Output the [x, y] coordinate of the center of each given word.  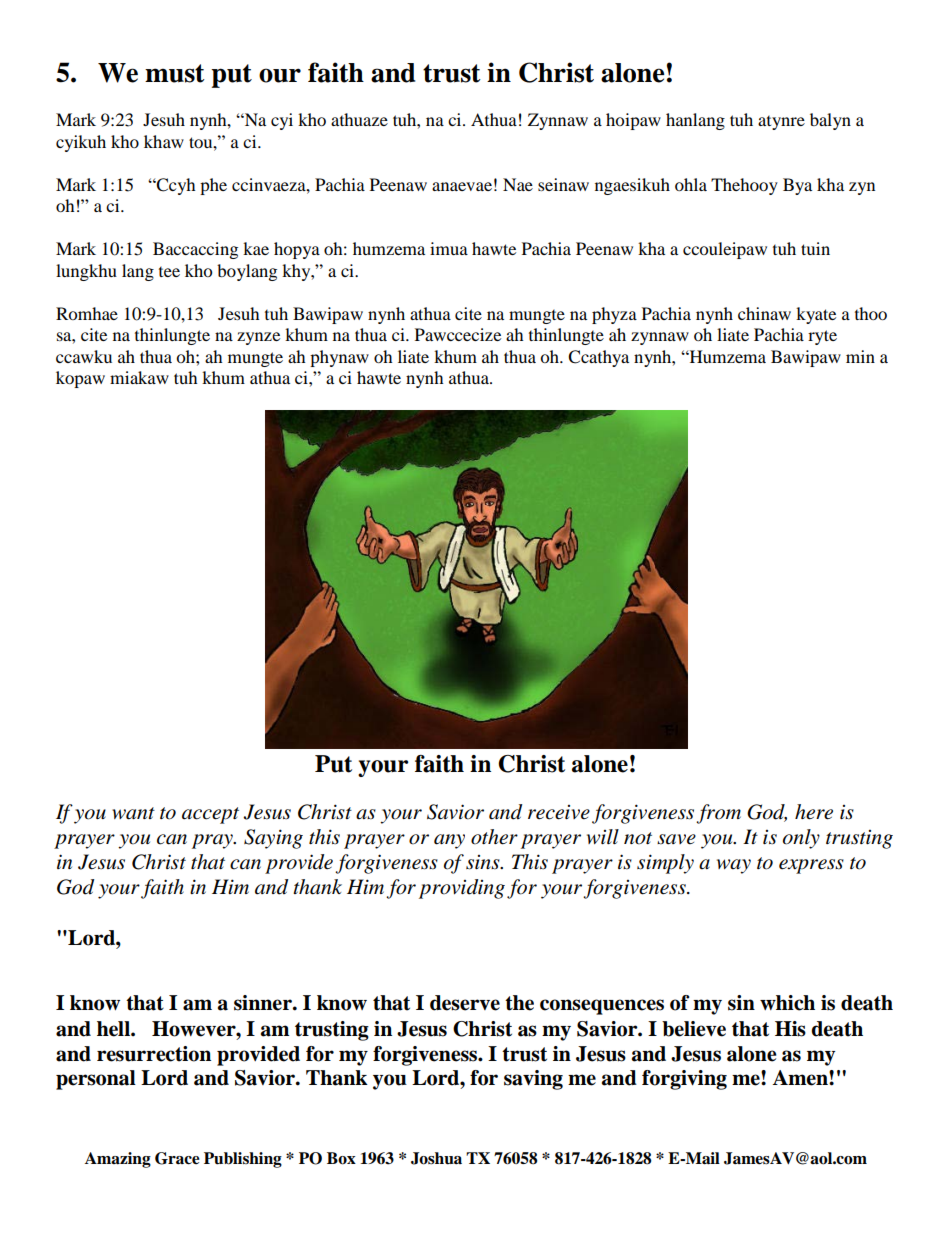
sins [484, 862]
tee [169, 272]
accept [210, 815]
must [175, 73]
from [718, 814]
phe [213, 186]
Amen [801, 1078]
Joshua [436, 1158]
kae [256, 248]
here [814, 812]
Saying [273, 839]
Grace [177, 1158]
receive [559, 812]
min [860, 356]
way [734, 866]
